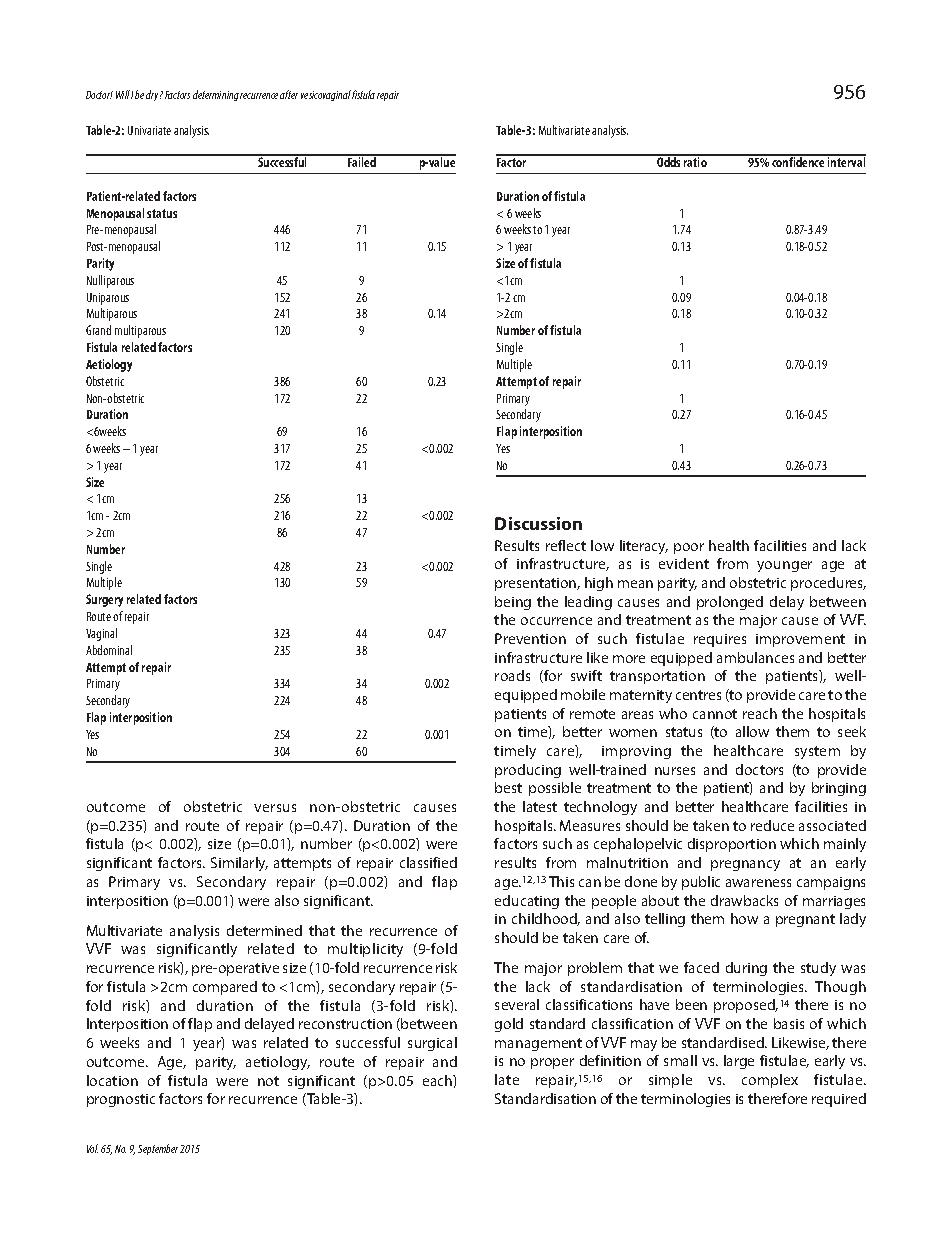 The width and height of the document is (952, 1233). What do you see at coordinates (527, 902) in the document?
I see `educating` at bounding box center [527, 902].
